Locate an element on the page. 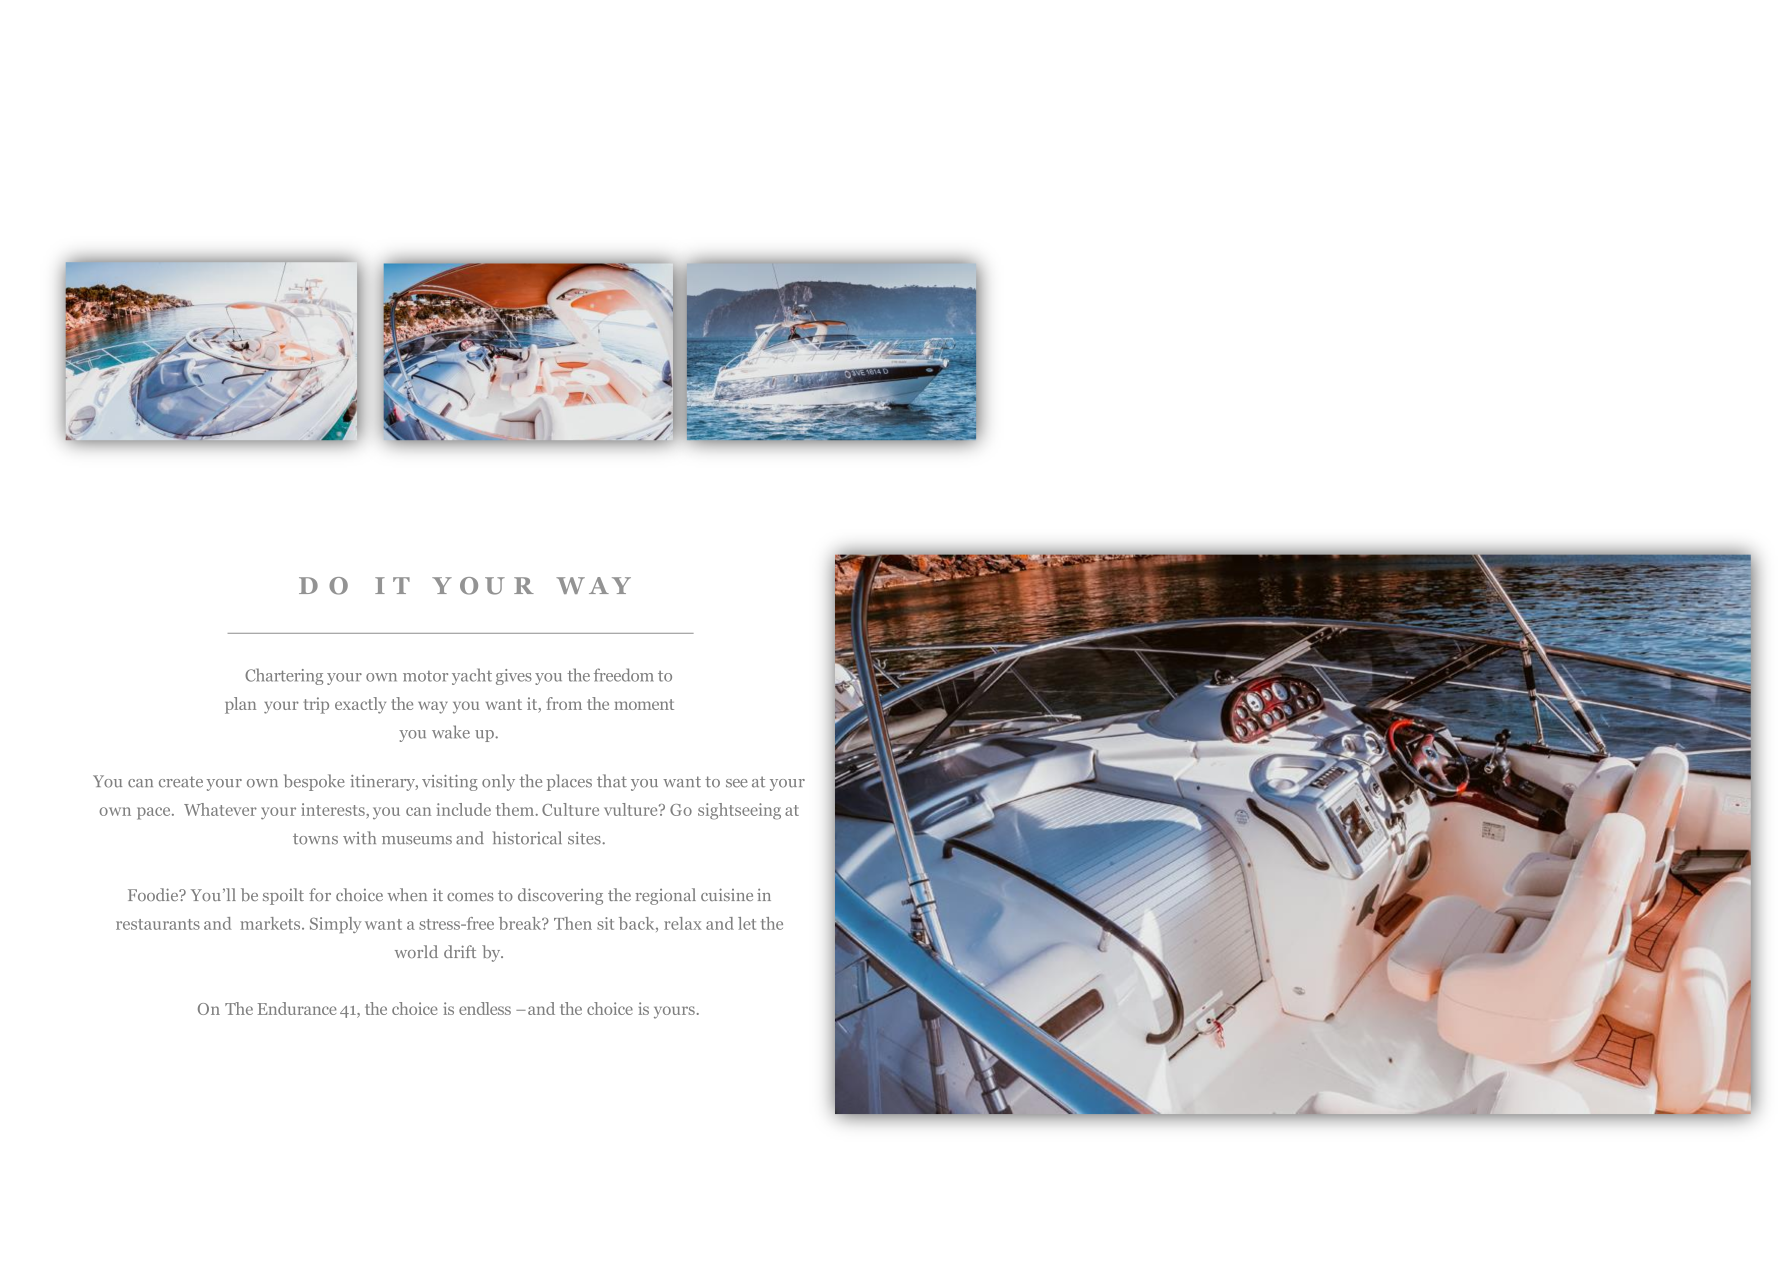  museums is located at coordinates (417, 840).
